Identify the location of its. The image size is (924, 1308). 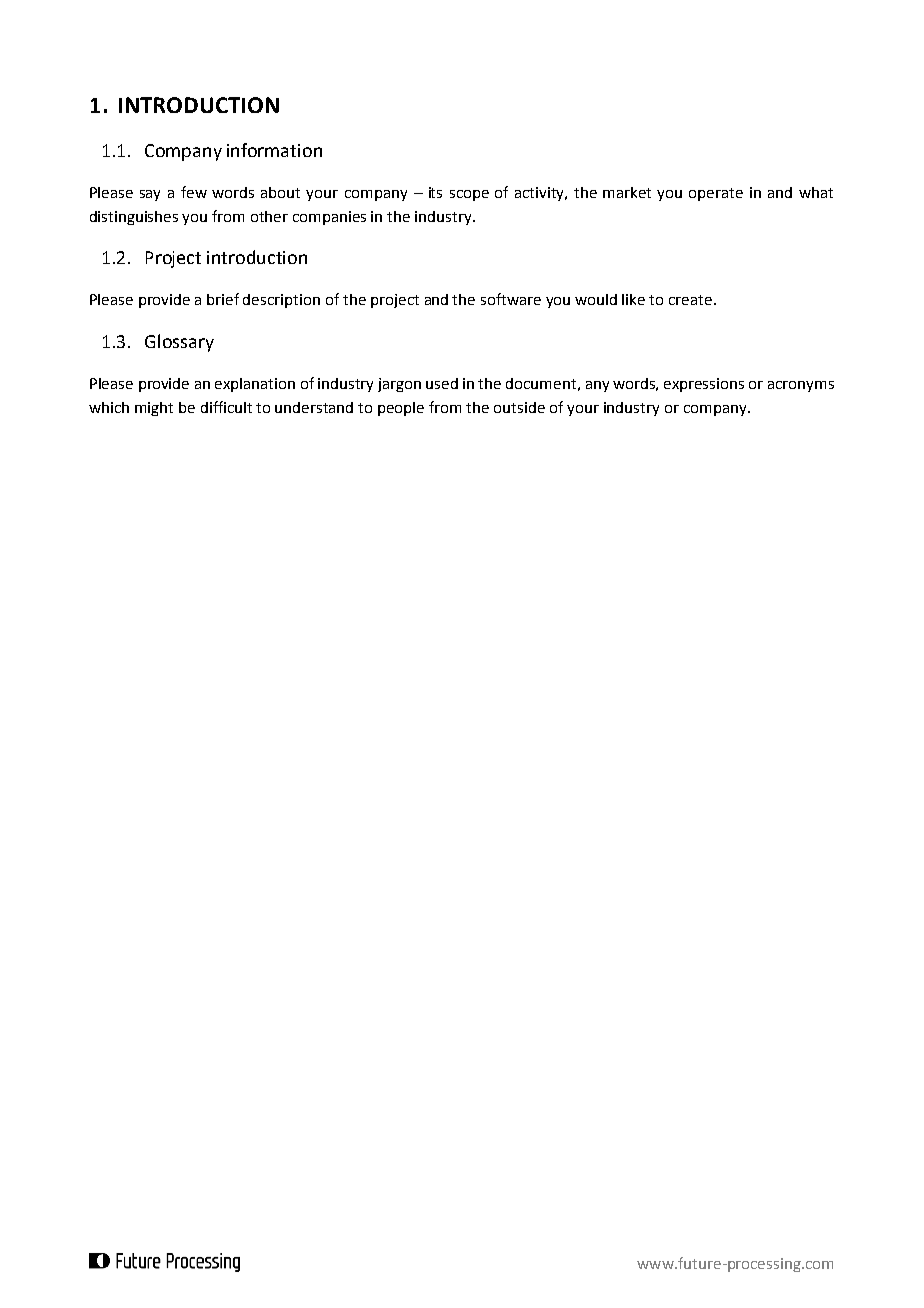
(435, 192).
